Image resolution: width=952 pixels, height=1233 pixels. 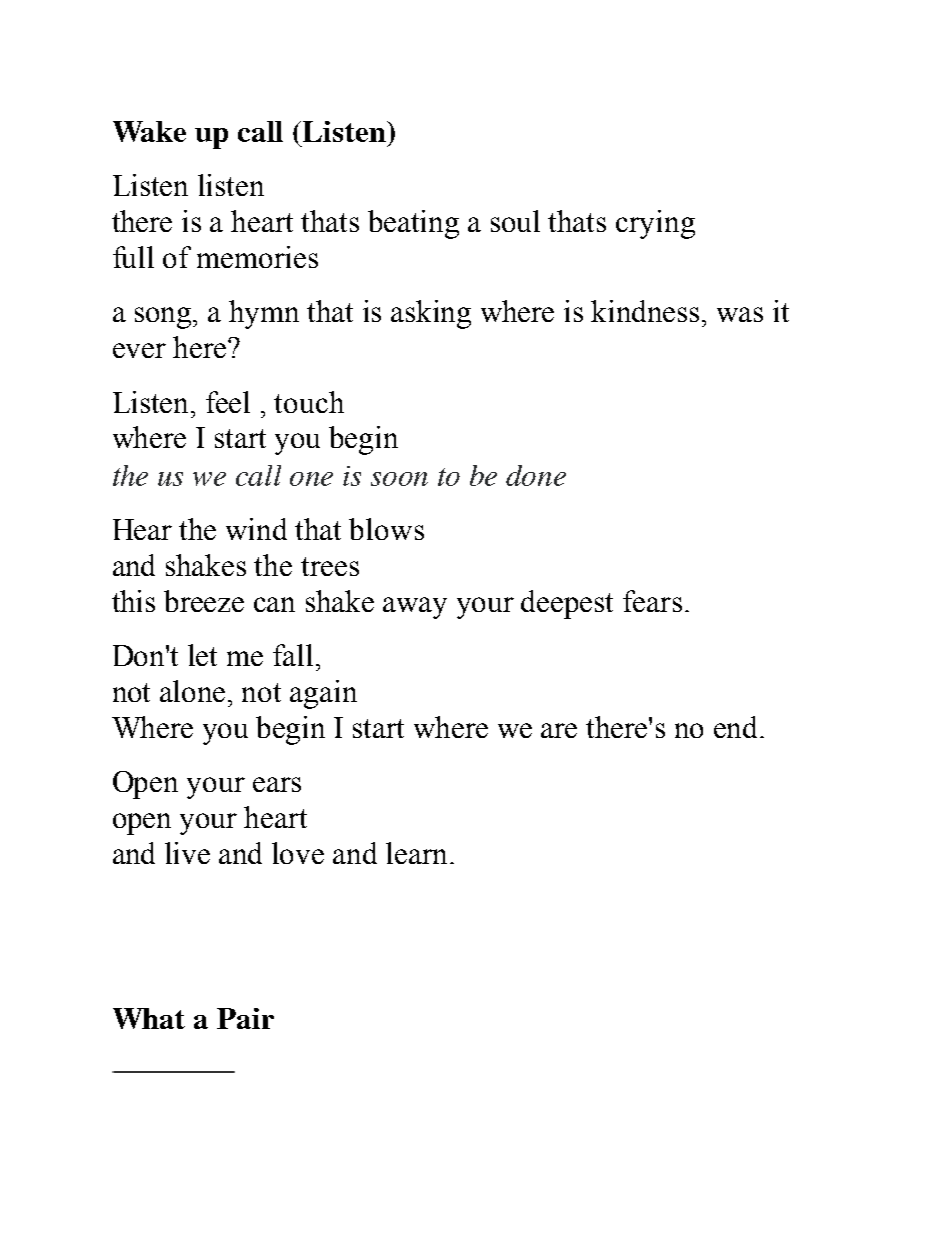 What do you see at coordinates (245, 1018) in the page?
I see `Pair` at bounding box center [245, 1018].
